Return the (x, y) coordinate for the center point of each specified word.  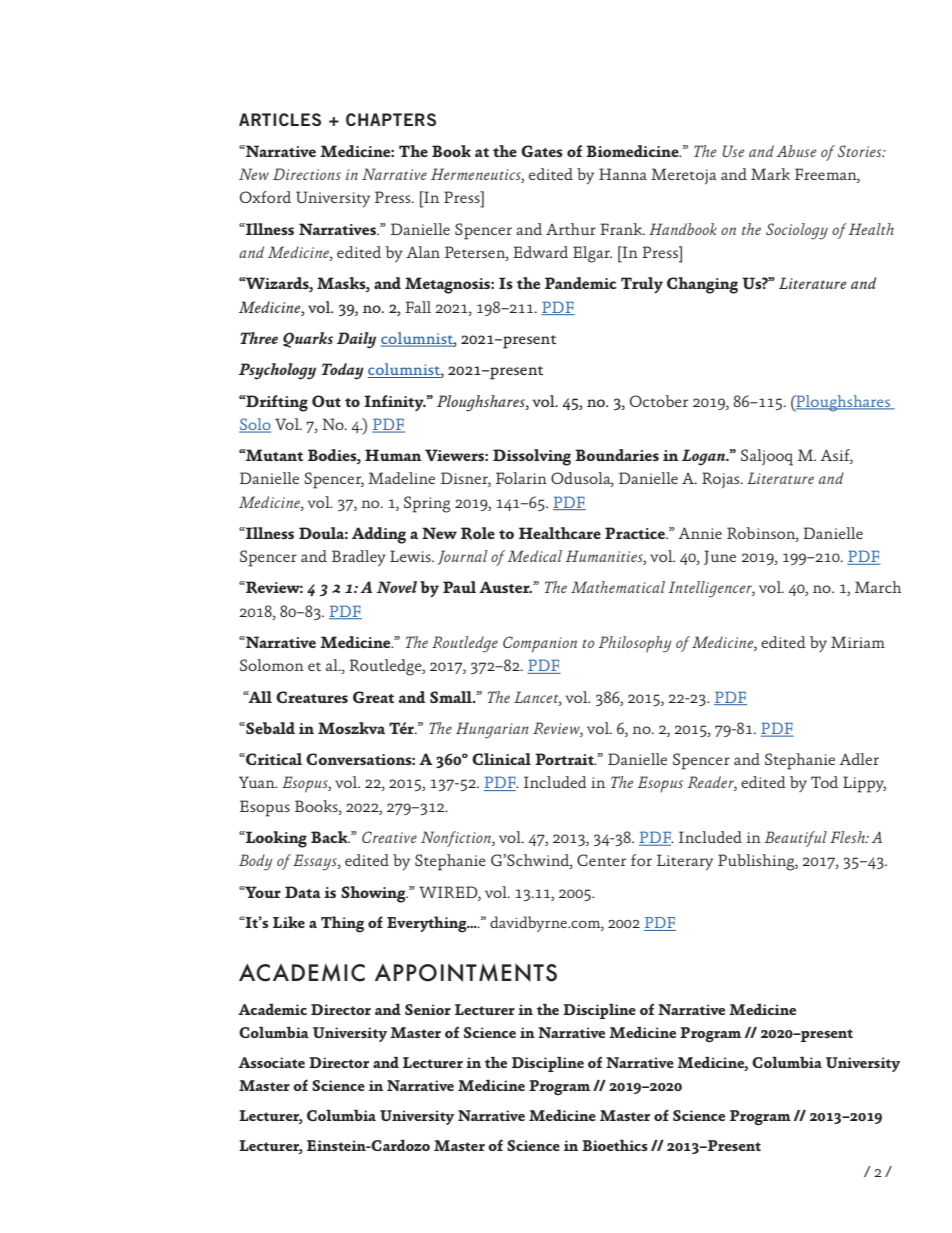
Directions (307, 174)
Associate (271, 1062)
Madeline (401, 478)
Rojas (722, 480)
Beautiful (795, 839)
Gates (542, 151)
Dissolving (532, 457)
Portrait (565, 759)
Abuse (796, 151)
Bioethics (615, 1145)
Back (330, 837)
